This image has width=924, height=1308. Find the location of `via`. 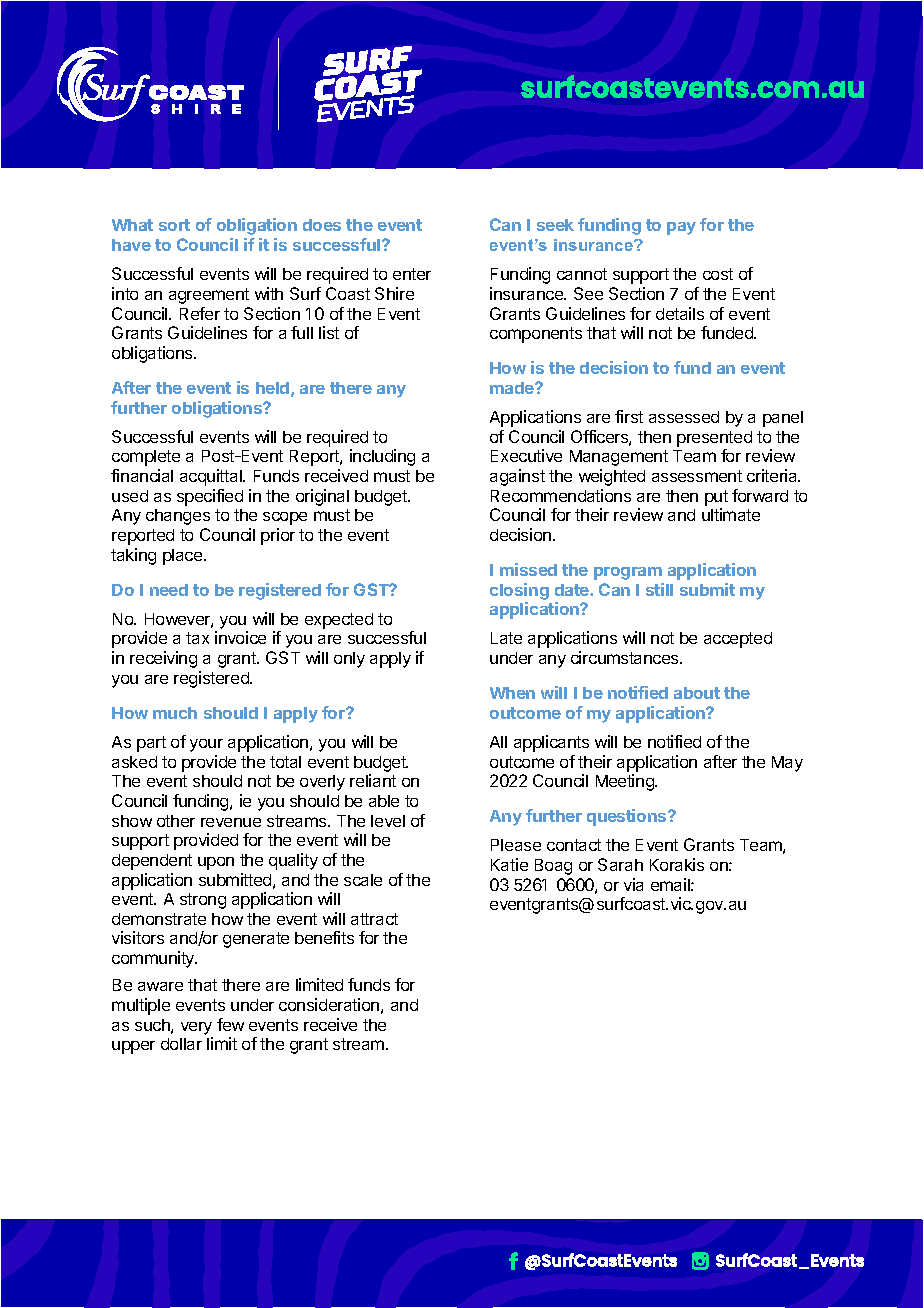

via is located at coordinates (633, 884).
